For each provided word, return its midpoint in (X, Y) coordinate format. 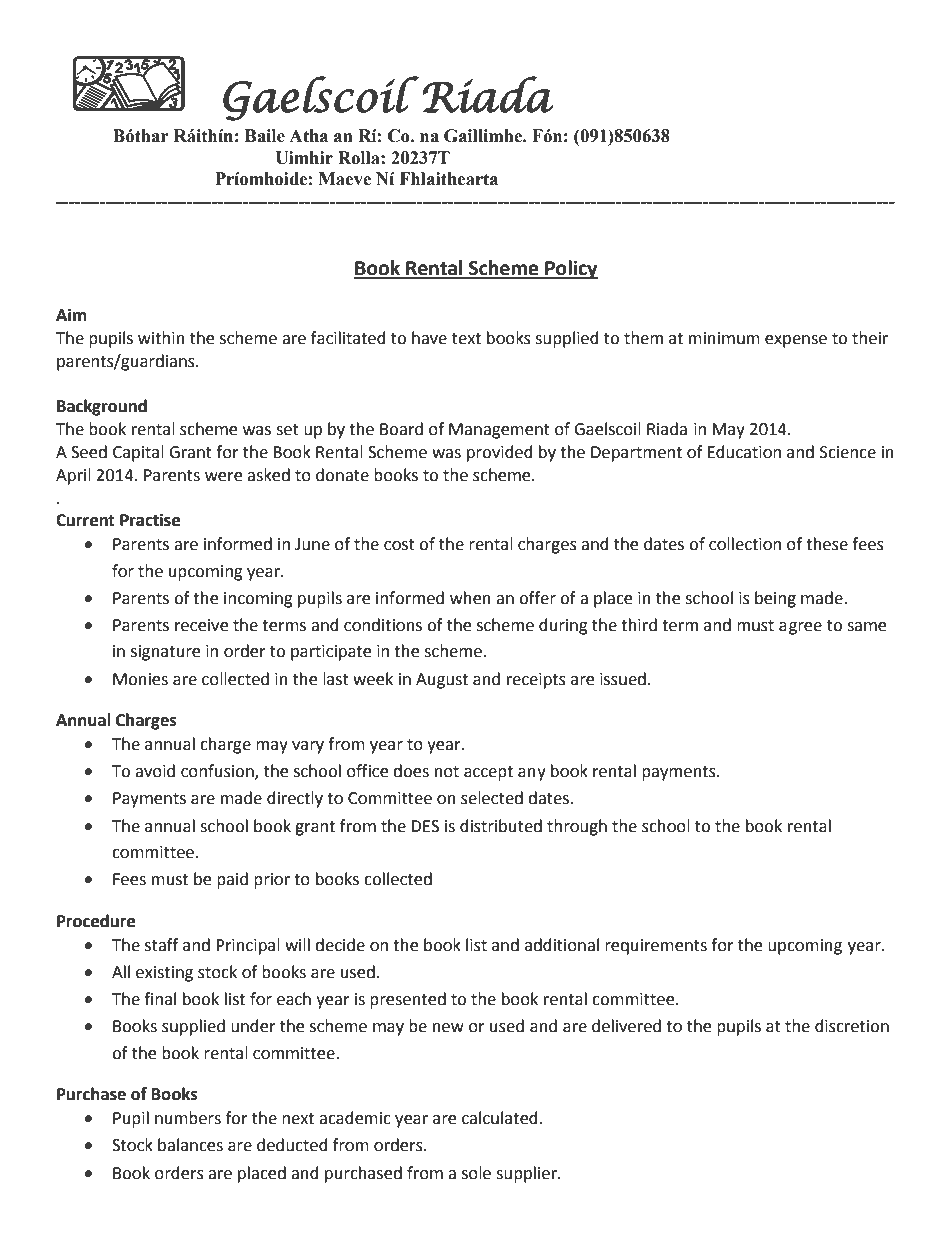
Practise (150, 520)
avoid (155, 771)
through (577, 827)
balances (190, 1145)
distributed (501, 826)
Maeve (345, 179)
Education (744, 452)
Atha (308, 136)
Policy (570, 269)
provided (500, 453)
